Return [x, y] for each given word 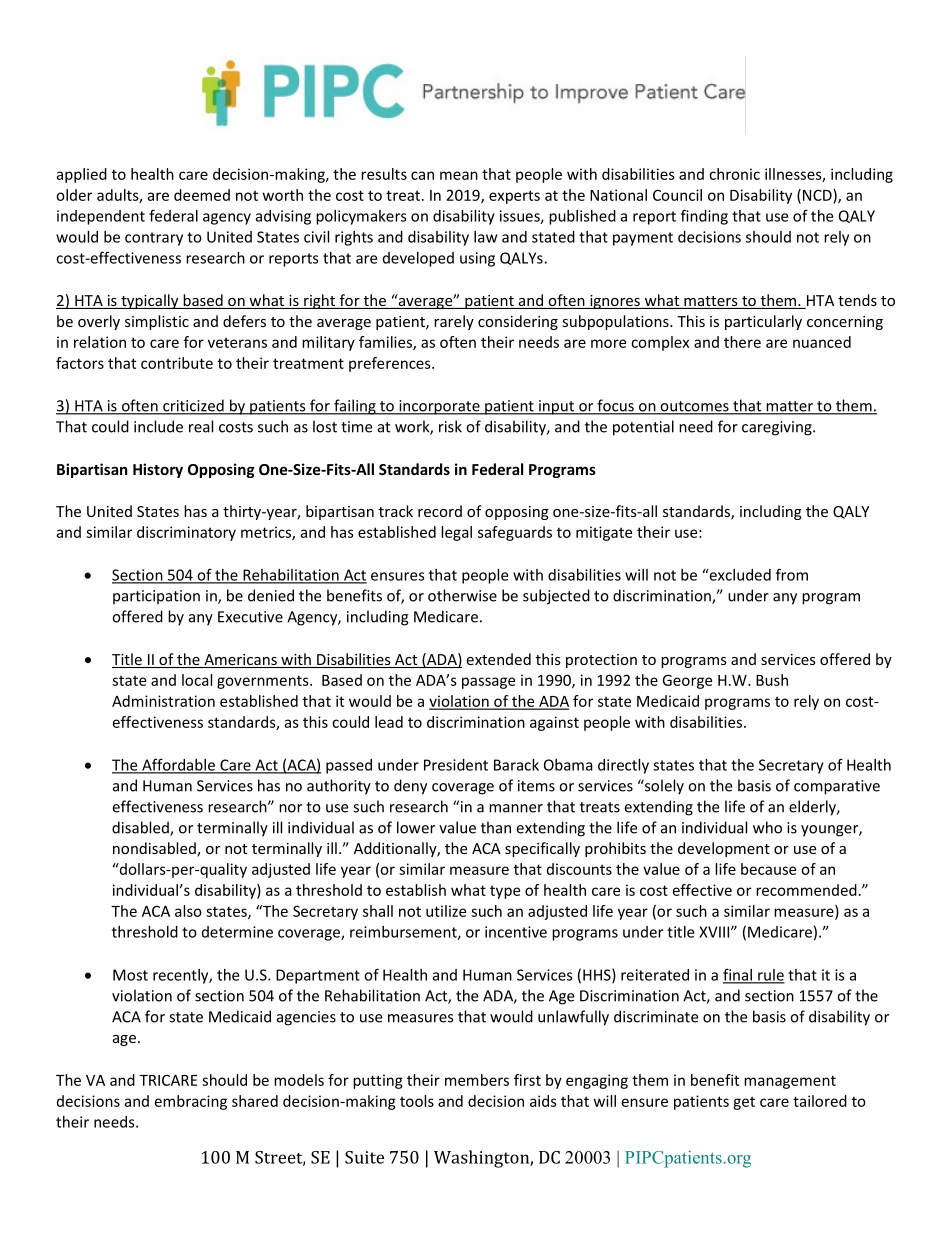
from [792, 574]
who [767, 827]
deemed [202, 195]
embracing [191, 1102]
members [477, 1080]
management [790, 1082]
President [456, 765]
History [158, 470]
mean [459, 175]
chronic [734, 174]
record [440, 511]
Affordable [178, 765]
